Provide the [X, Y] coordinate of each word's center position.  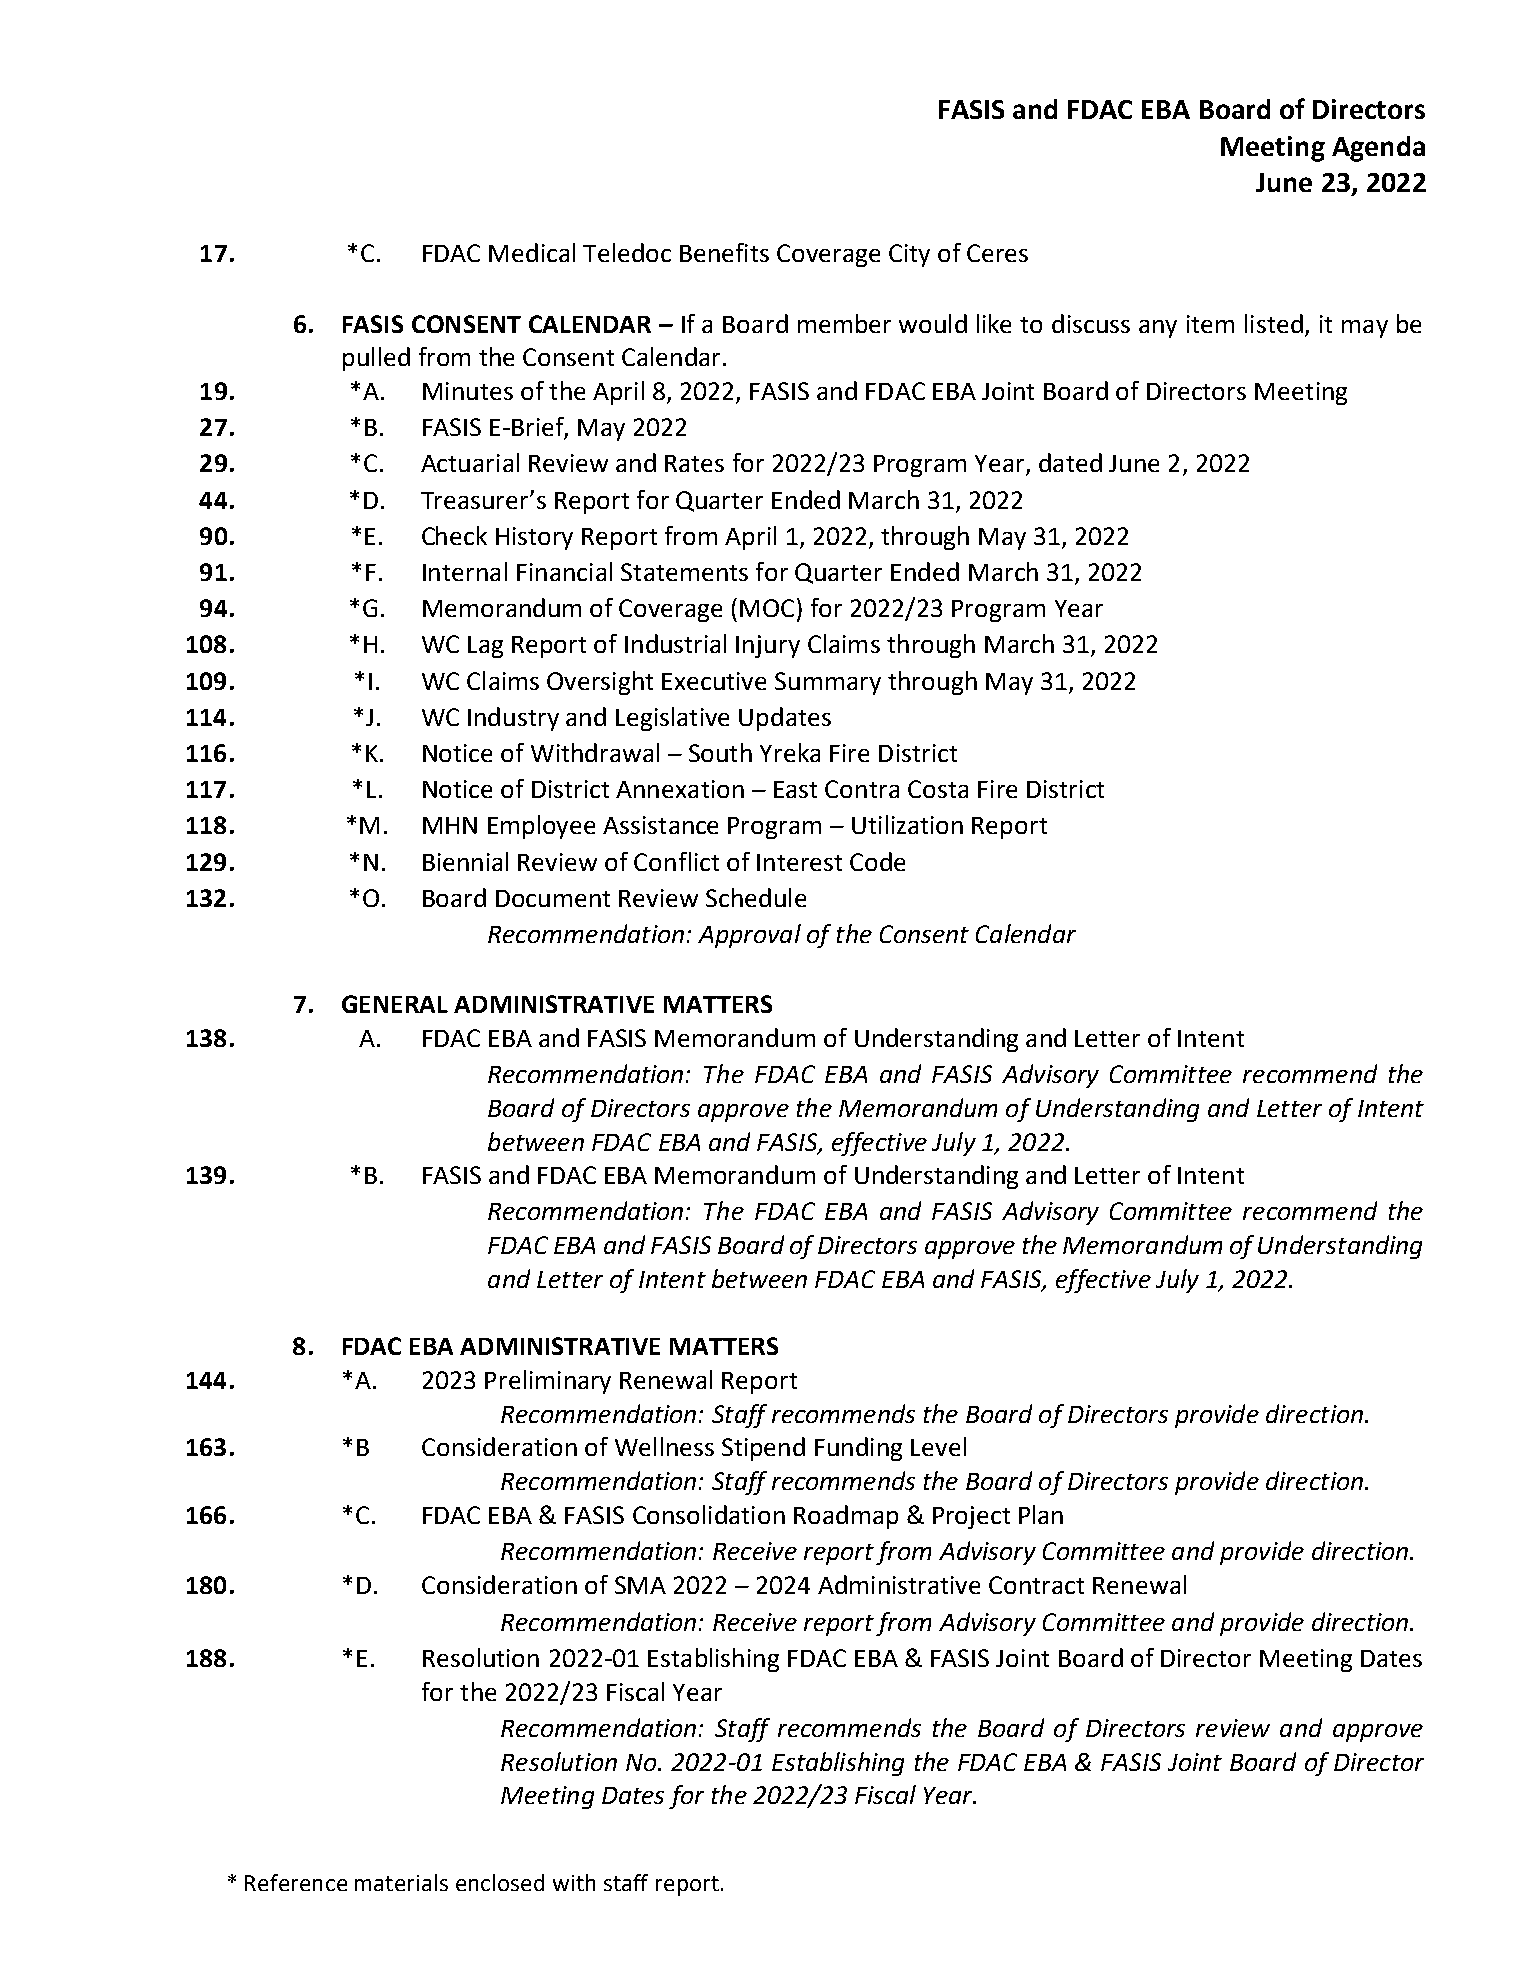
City [909, 255]
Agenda [1378, 149]
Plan [1041, 1514]
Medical [532, 252]
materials [401, 1882]
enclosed [500, 1882]
